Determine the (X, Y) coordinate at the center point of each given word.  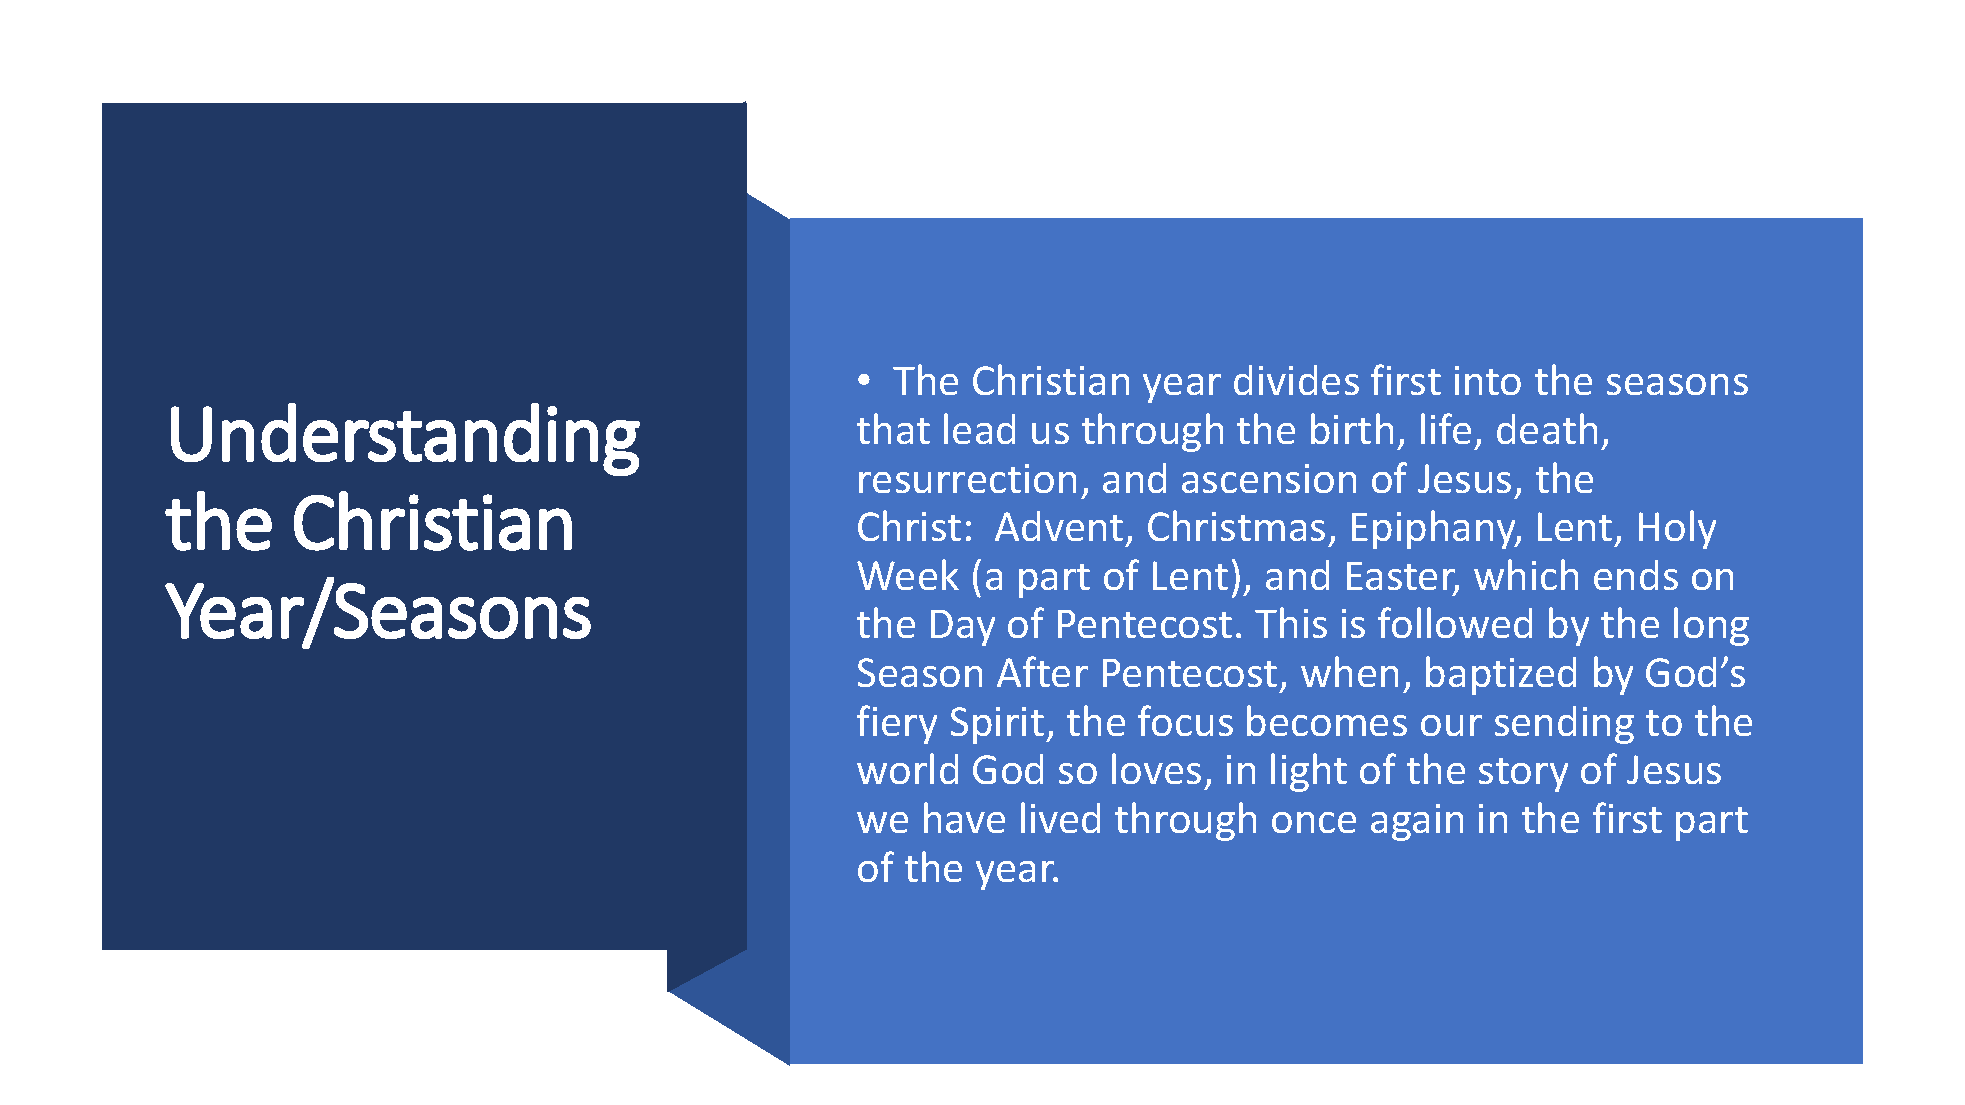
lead (979, 428)
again (1417, 822)
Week (908, 574)
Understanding (405, 439)
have (964, 817)
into (1488, 380)
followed (1455, 622)
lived (1060, 817)
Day (963, 628)
